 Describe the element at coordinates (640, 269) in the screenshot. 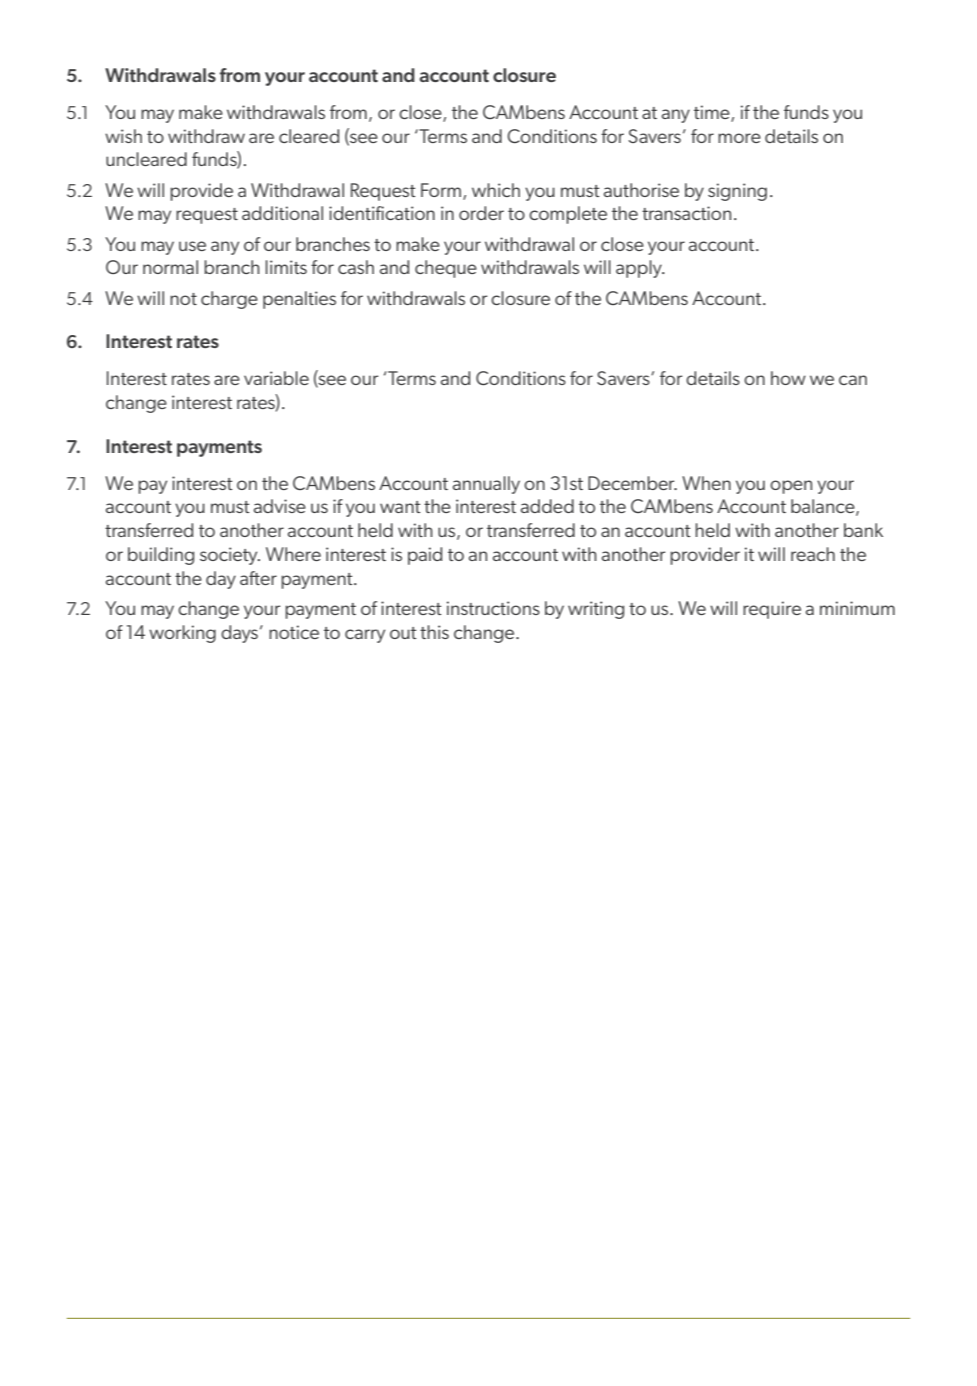

I see `apply` at that location.
